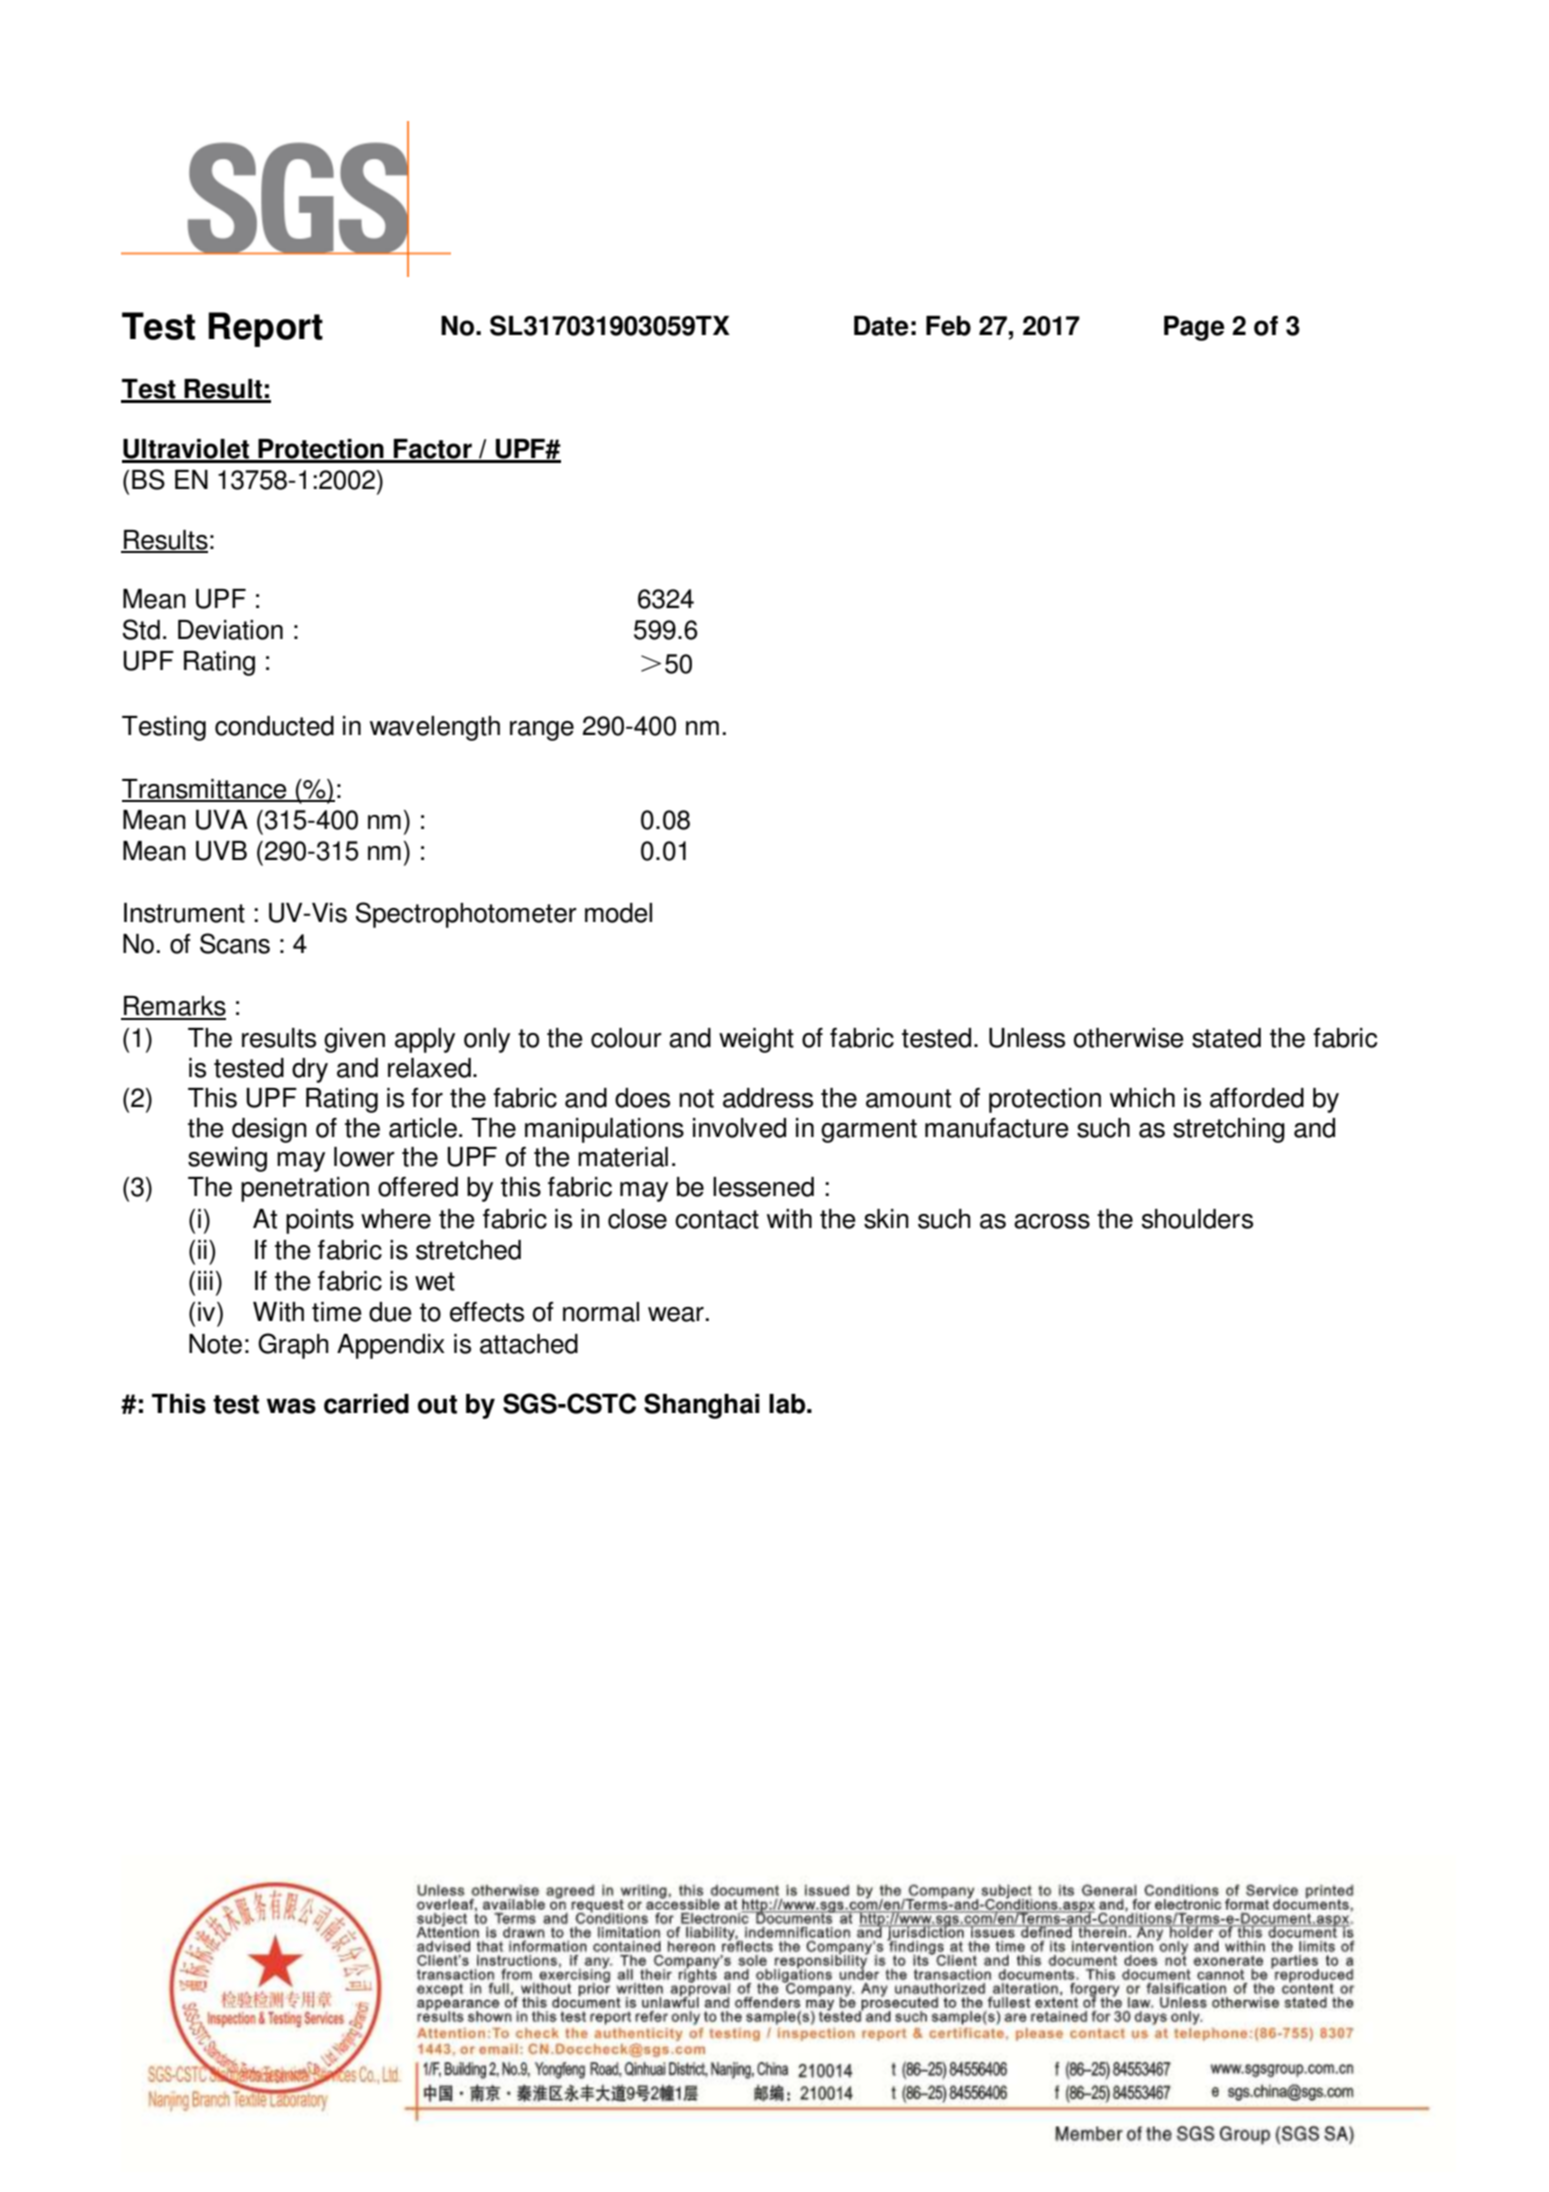  Describe the element at coordinates (293, 1346) in the screenshot. I see `Graph` at that location.
